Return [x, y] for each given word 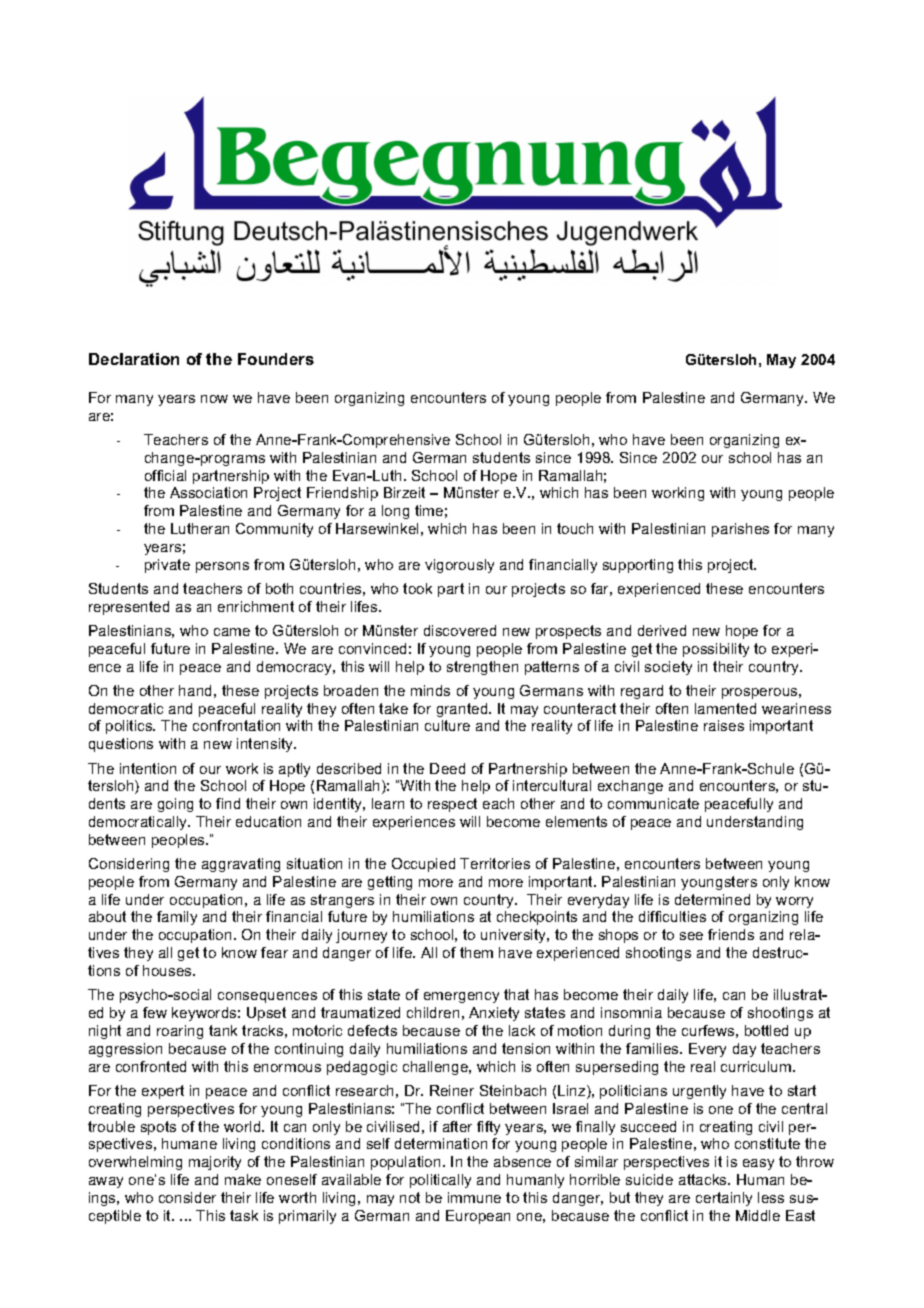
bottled [766, 1030]
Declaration [134, 359]
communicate [653, 803]
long [395, 512]
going [175, 805]
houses [168, 970]
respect [452, 805]
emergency [461, 997]
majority [215, 1163]
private [167, 566]
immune [474, 1197]
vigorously [459, 566]
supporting [638, 566]
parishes [740, 530]
